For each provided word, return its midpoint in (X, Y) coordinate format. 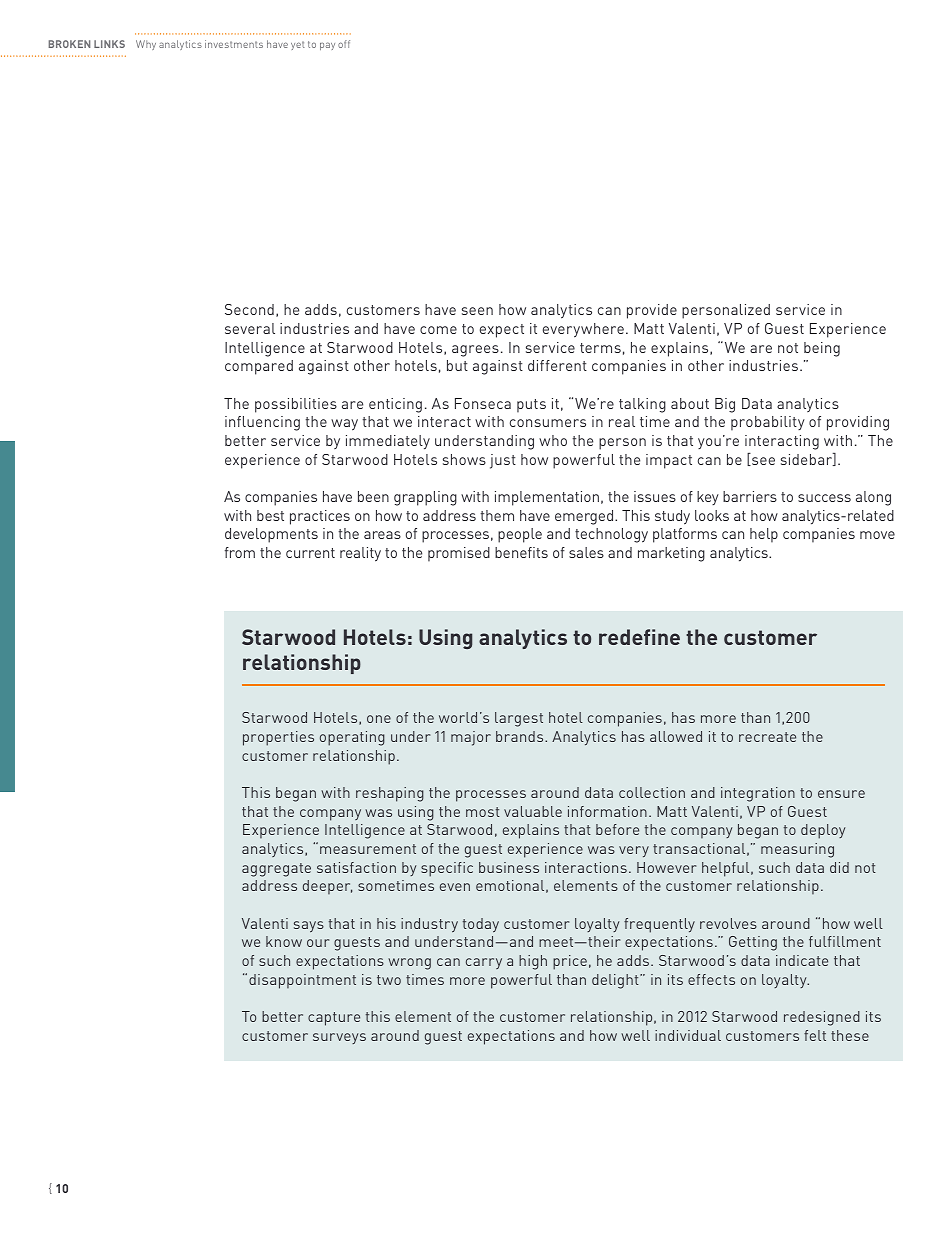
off (344, 44)
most (483, 812)
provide (652, 311)
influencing (262, 423)
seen (477, 311)
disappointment (302, 981)
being (822, 349)
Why (146, 45)
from (240, 552)
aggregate (276, 870)
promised (459, 554)
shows (464, 459)
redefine (639, 637)
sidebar (807, 459)
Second (249, 309)
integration (758, 794)
